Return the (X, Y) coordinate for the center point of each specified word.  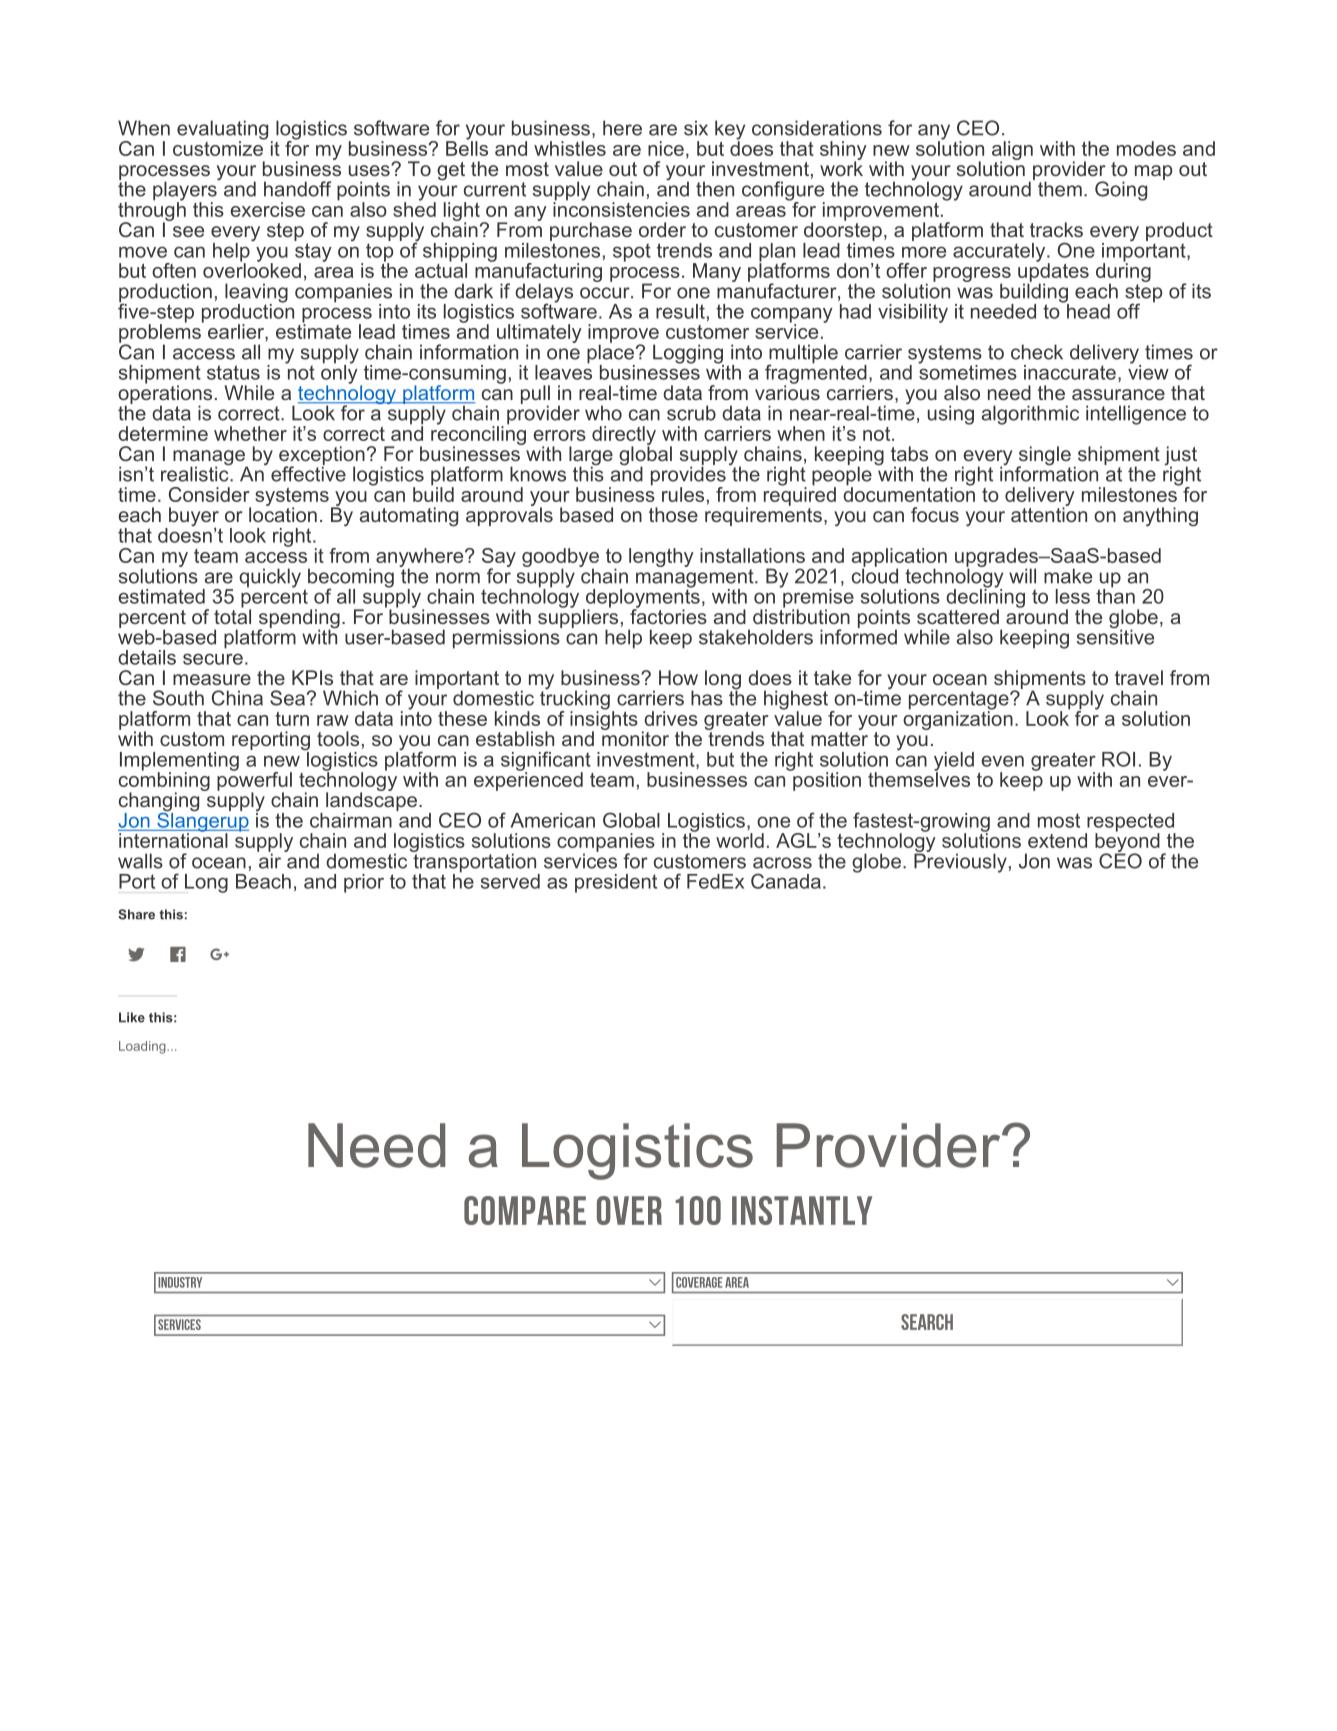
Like (132, 1017)
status (233, 372)
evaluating (222, 131)
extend (1057, 840)
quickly (270, 578)
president (616, 883)
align (1012, 151)
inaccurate (1070, 372)
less (1073, 596)
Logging (688, 355)
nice (666, 148)
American (553, 820)
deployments (641, 598)
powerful (254, 781)
